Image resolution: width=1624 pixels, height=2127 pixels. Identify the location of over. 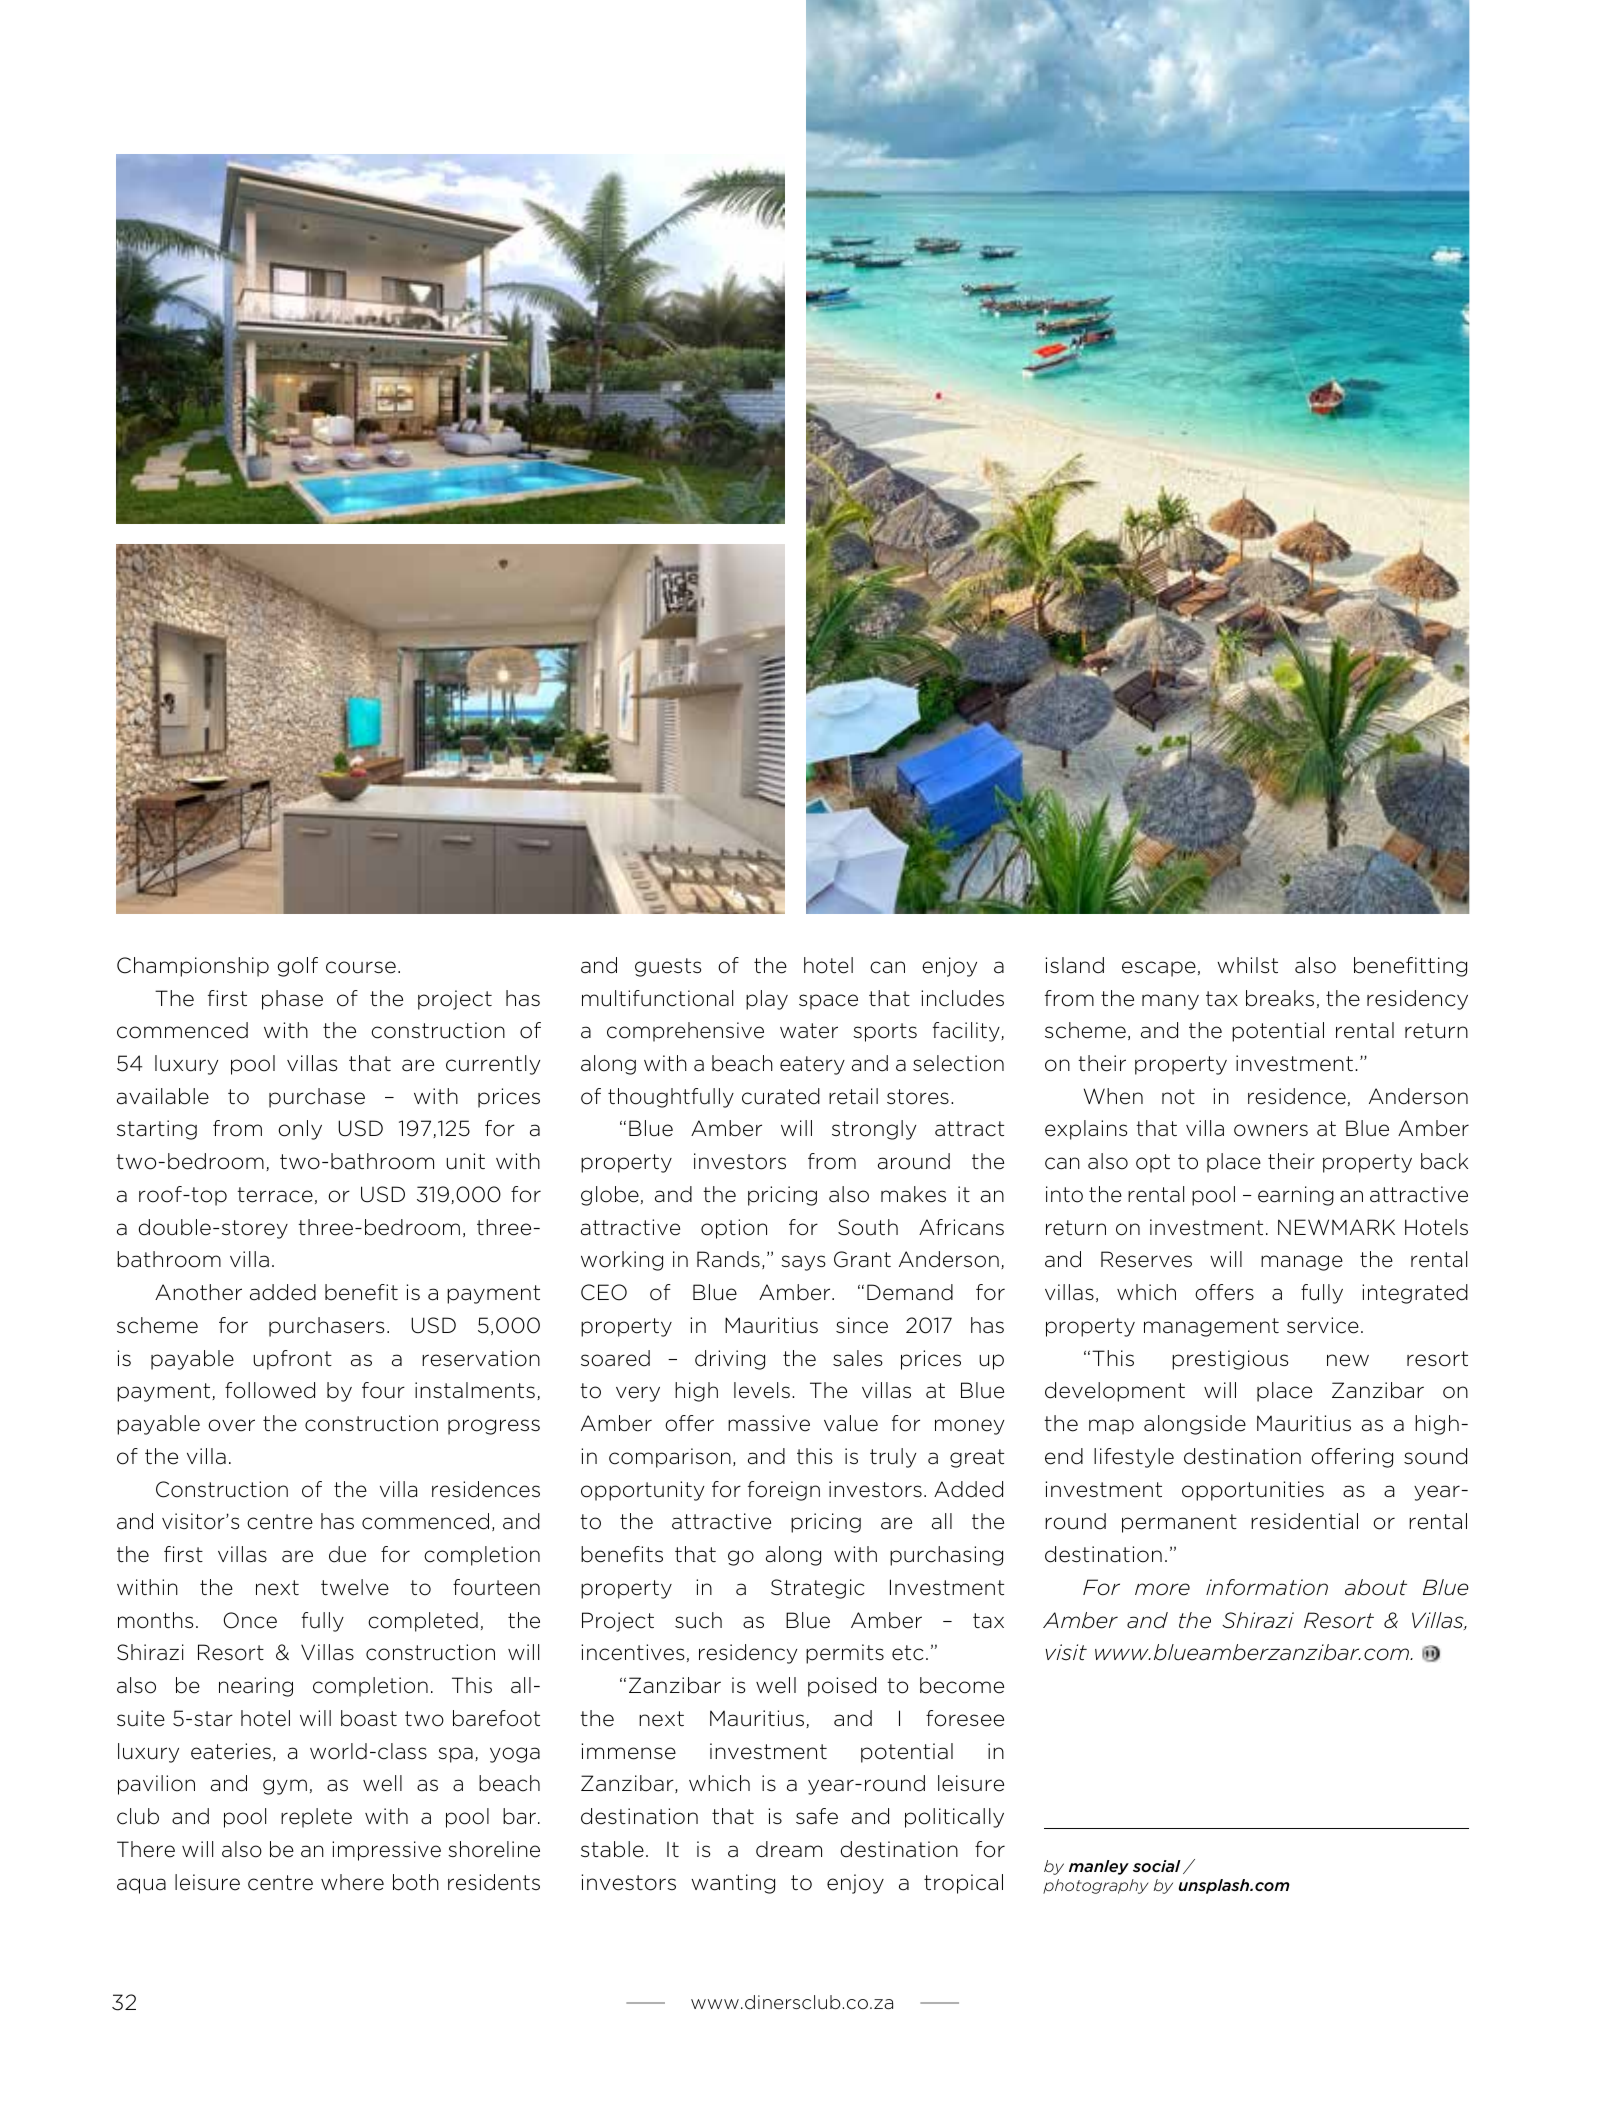
(231, 1425).
